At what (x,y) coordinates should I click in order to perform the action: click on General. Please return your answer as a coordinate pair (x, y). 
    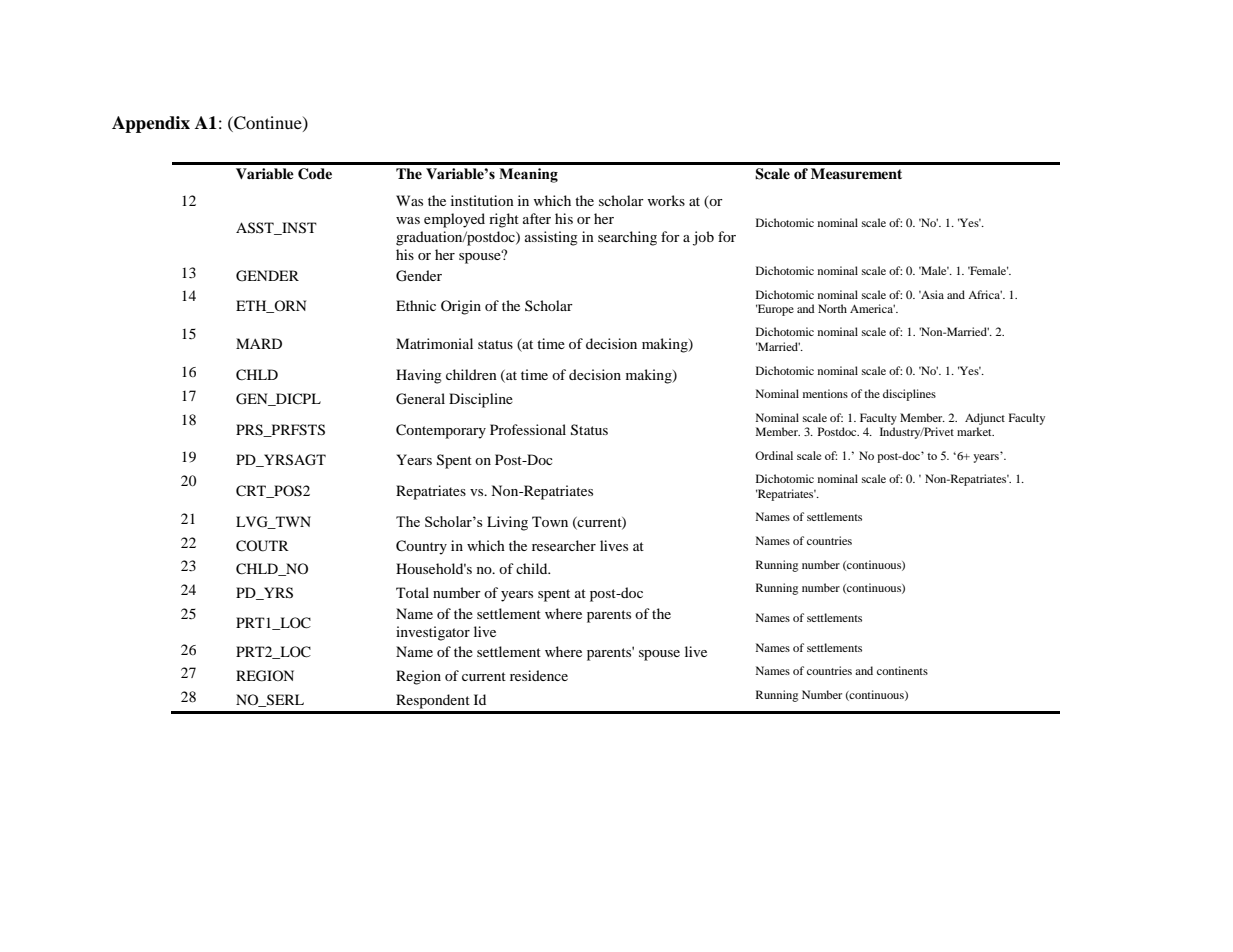
    Looking at the image, I should click on (420, 399).
